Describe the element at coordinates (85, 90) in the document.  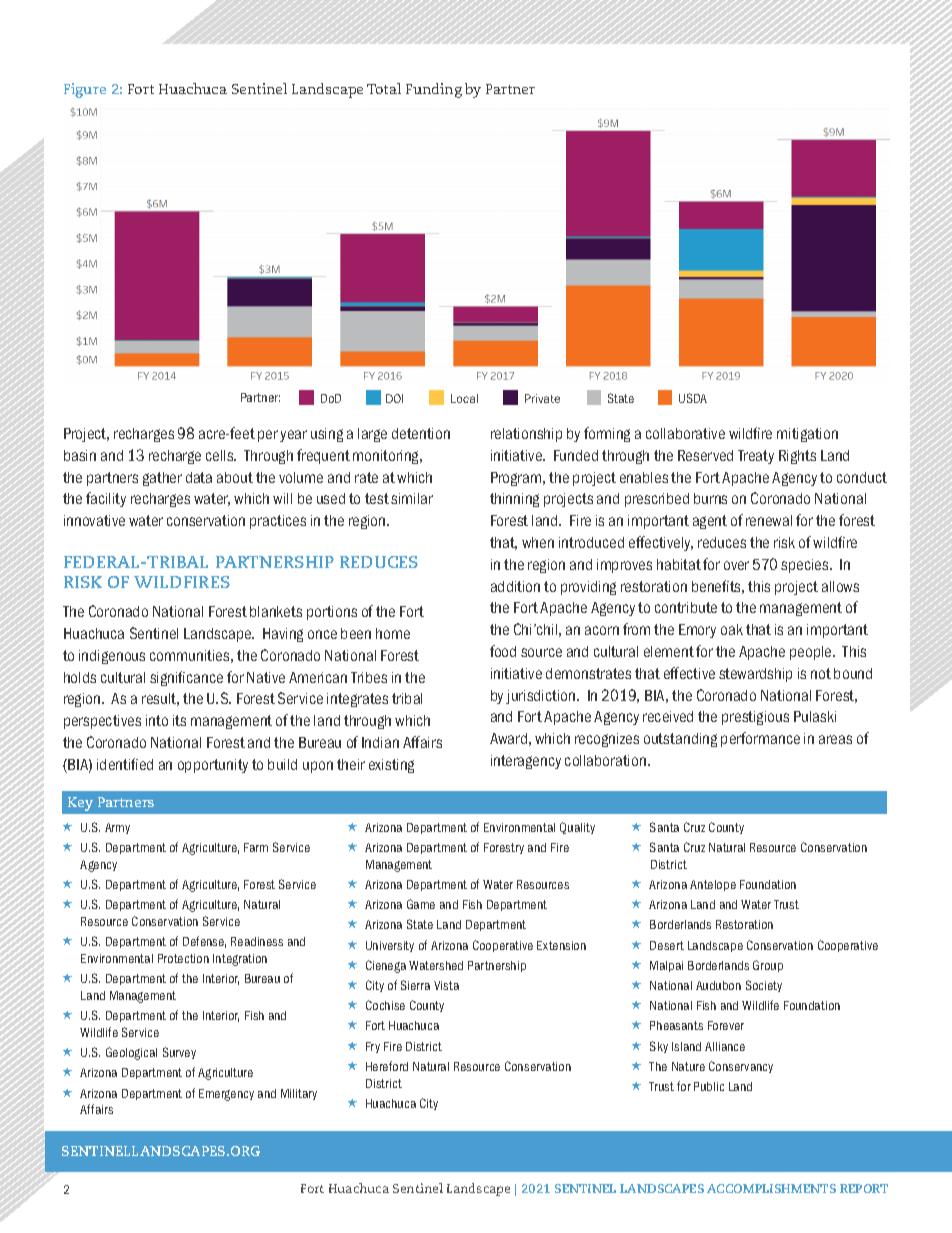
I see `Figure` at that location.
